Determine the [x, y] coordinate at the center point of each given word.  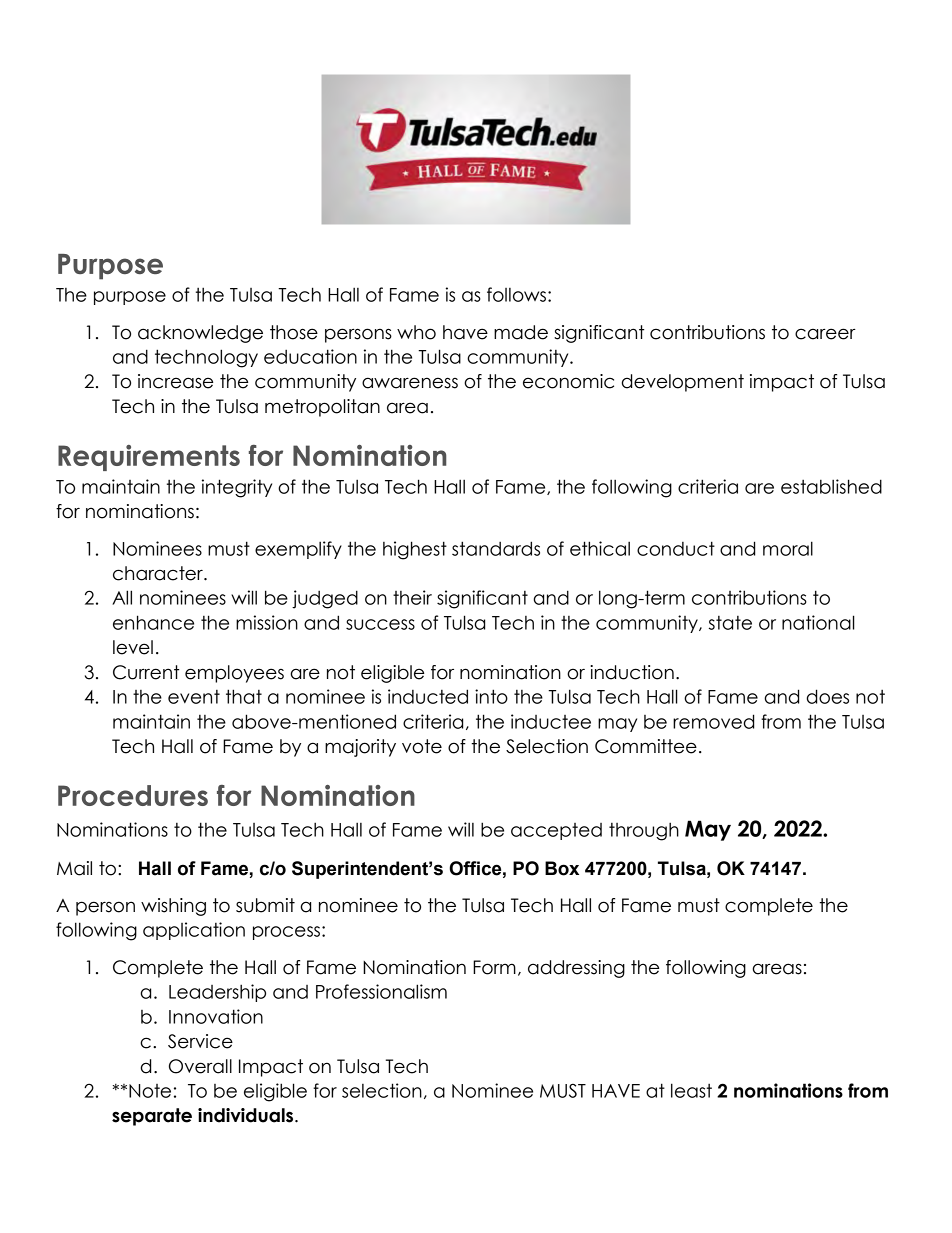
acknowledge [200, 334]
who [416, 332]
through [644, 831]
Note [150, 1091]
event [194, 696]
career [825, 334]
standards [496, 548]
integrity [237, 488]
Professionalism [381, 991]
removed [713, 721]
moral [788, 548]
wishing [173, 907]
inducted [428, 696]
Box [562, 868]
